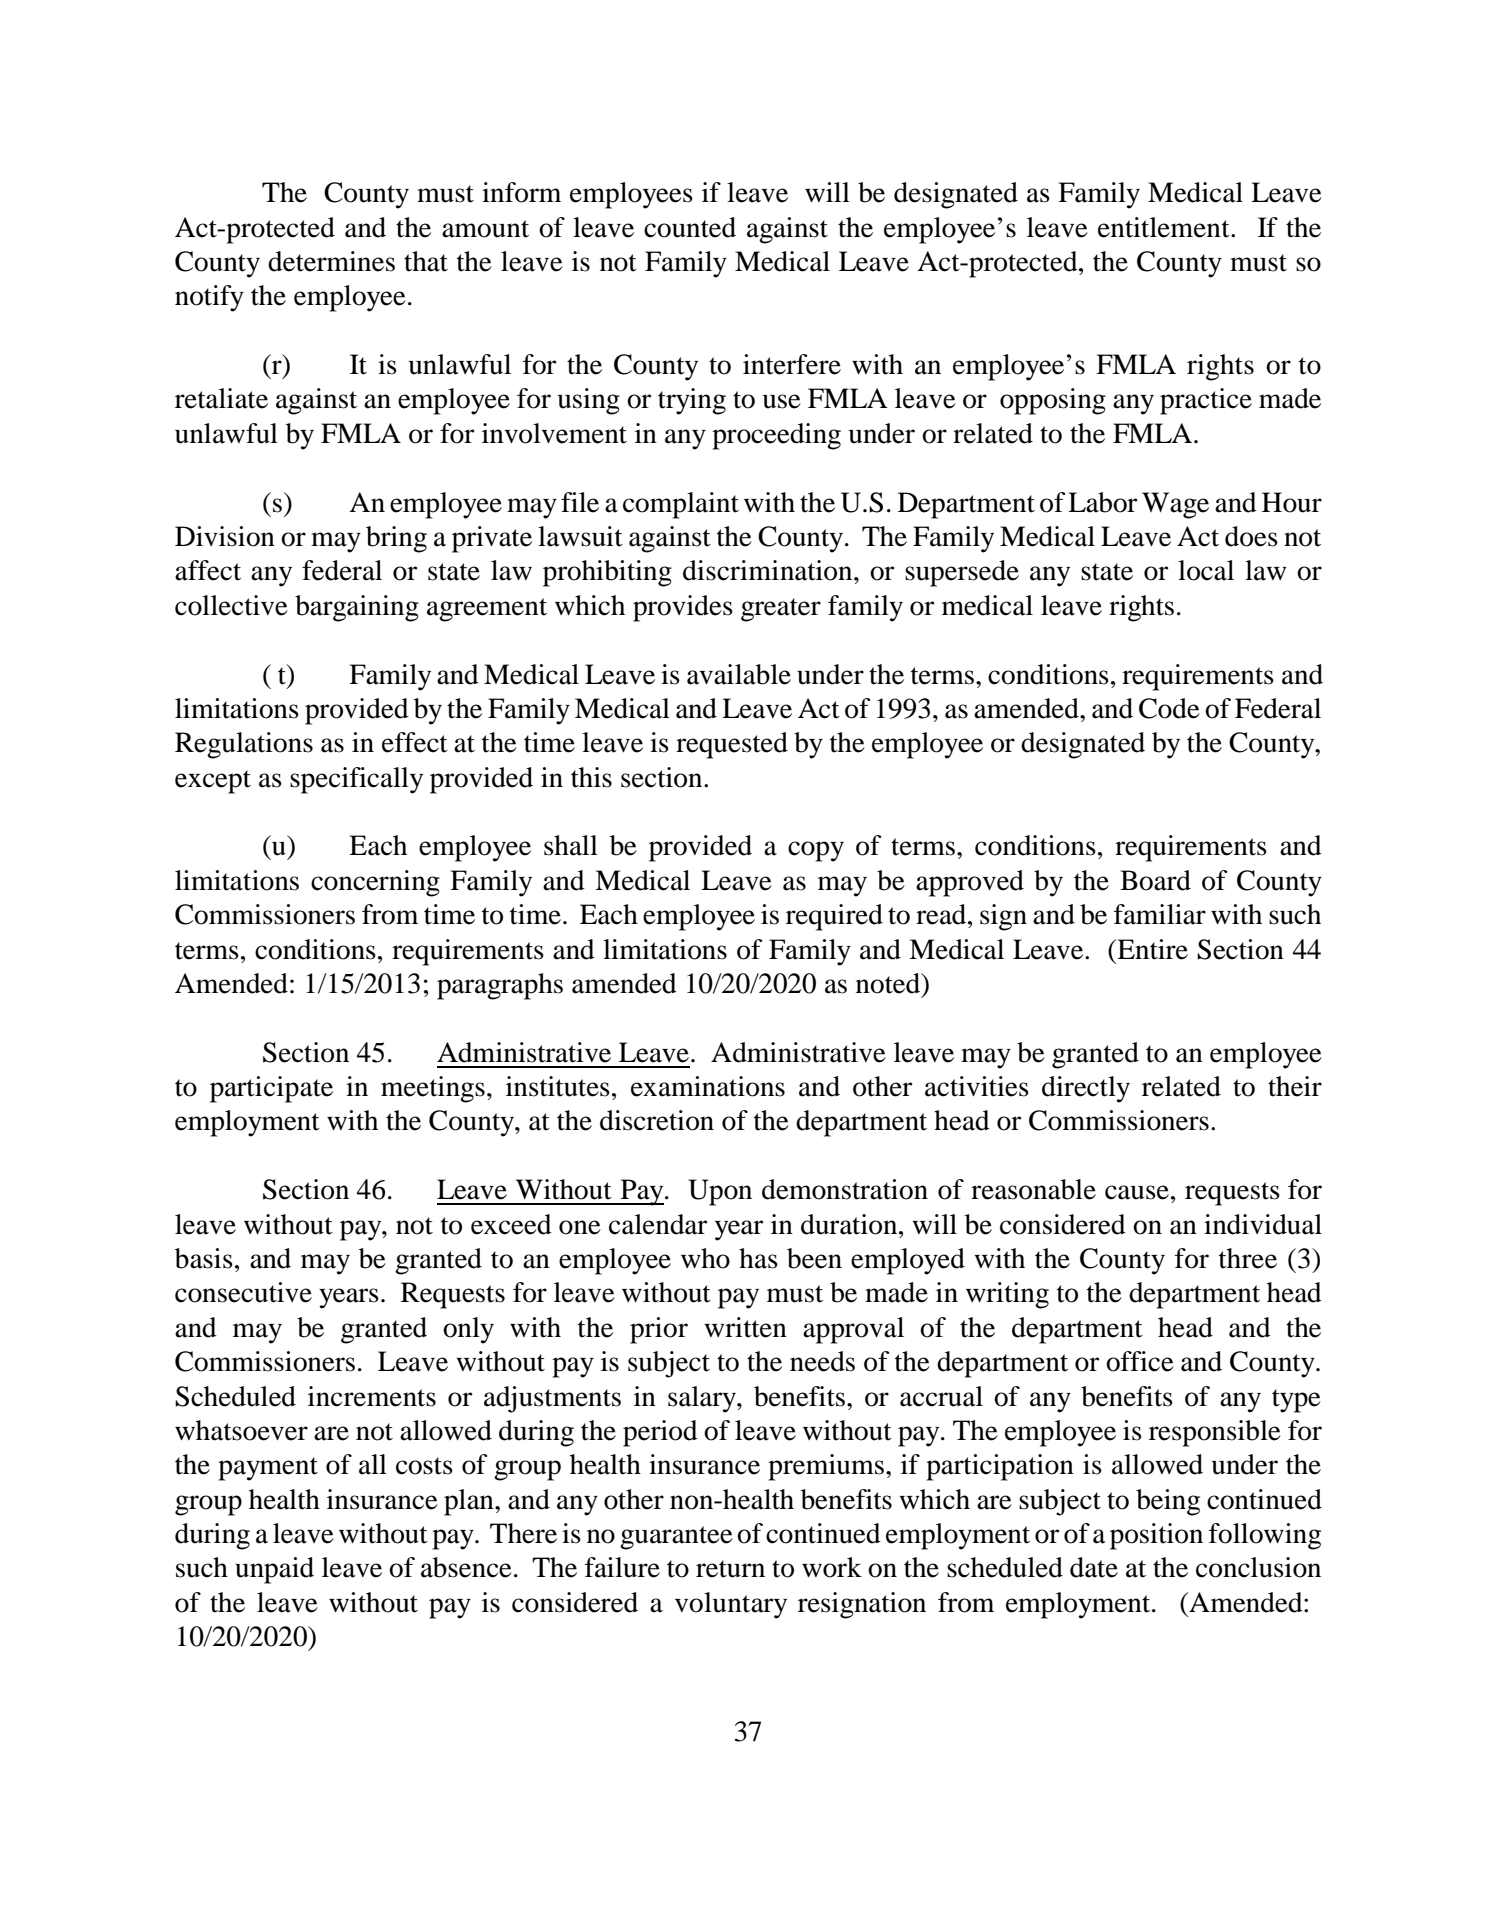 This screenshot has height=1923, width=1486. What do you see at coordinates (357, 608) in the screenshot?
I see `bargaining` at bounding box center [357, 608].
